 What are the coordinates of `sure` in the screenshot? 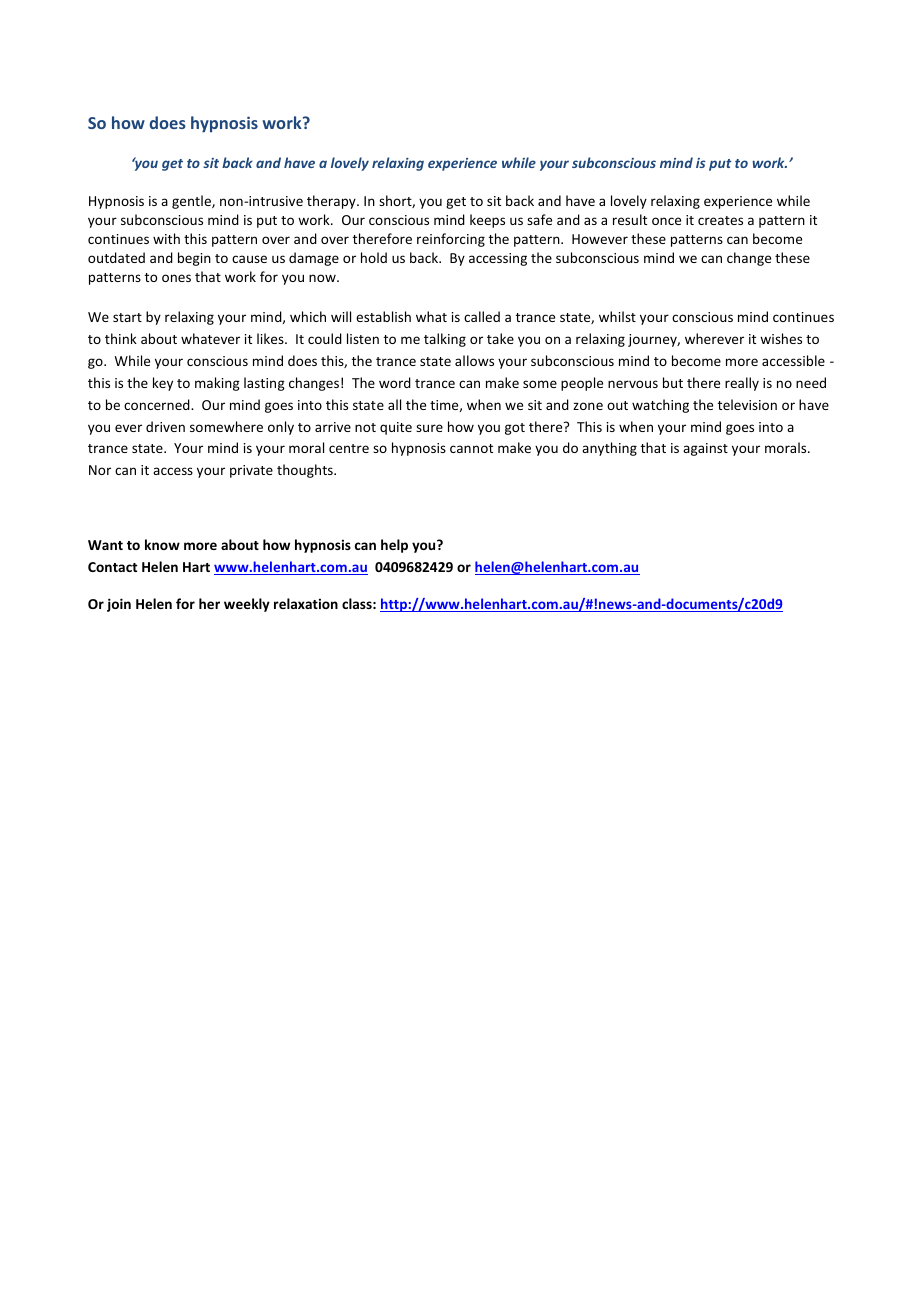 It's located at (429, 428).
